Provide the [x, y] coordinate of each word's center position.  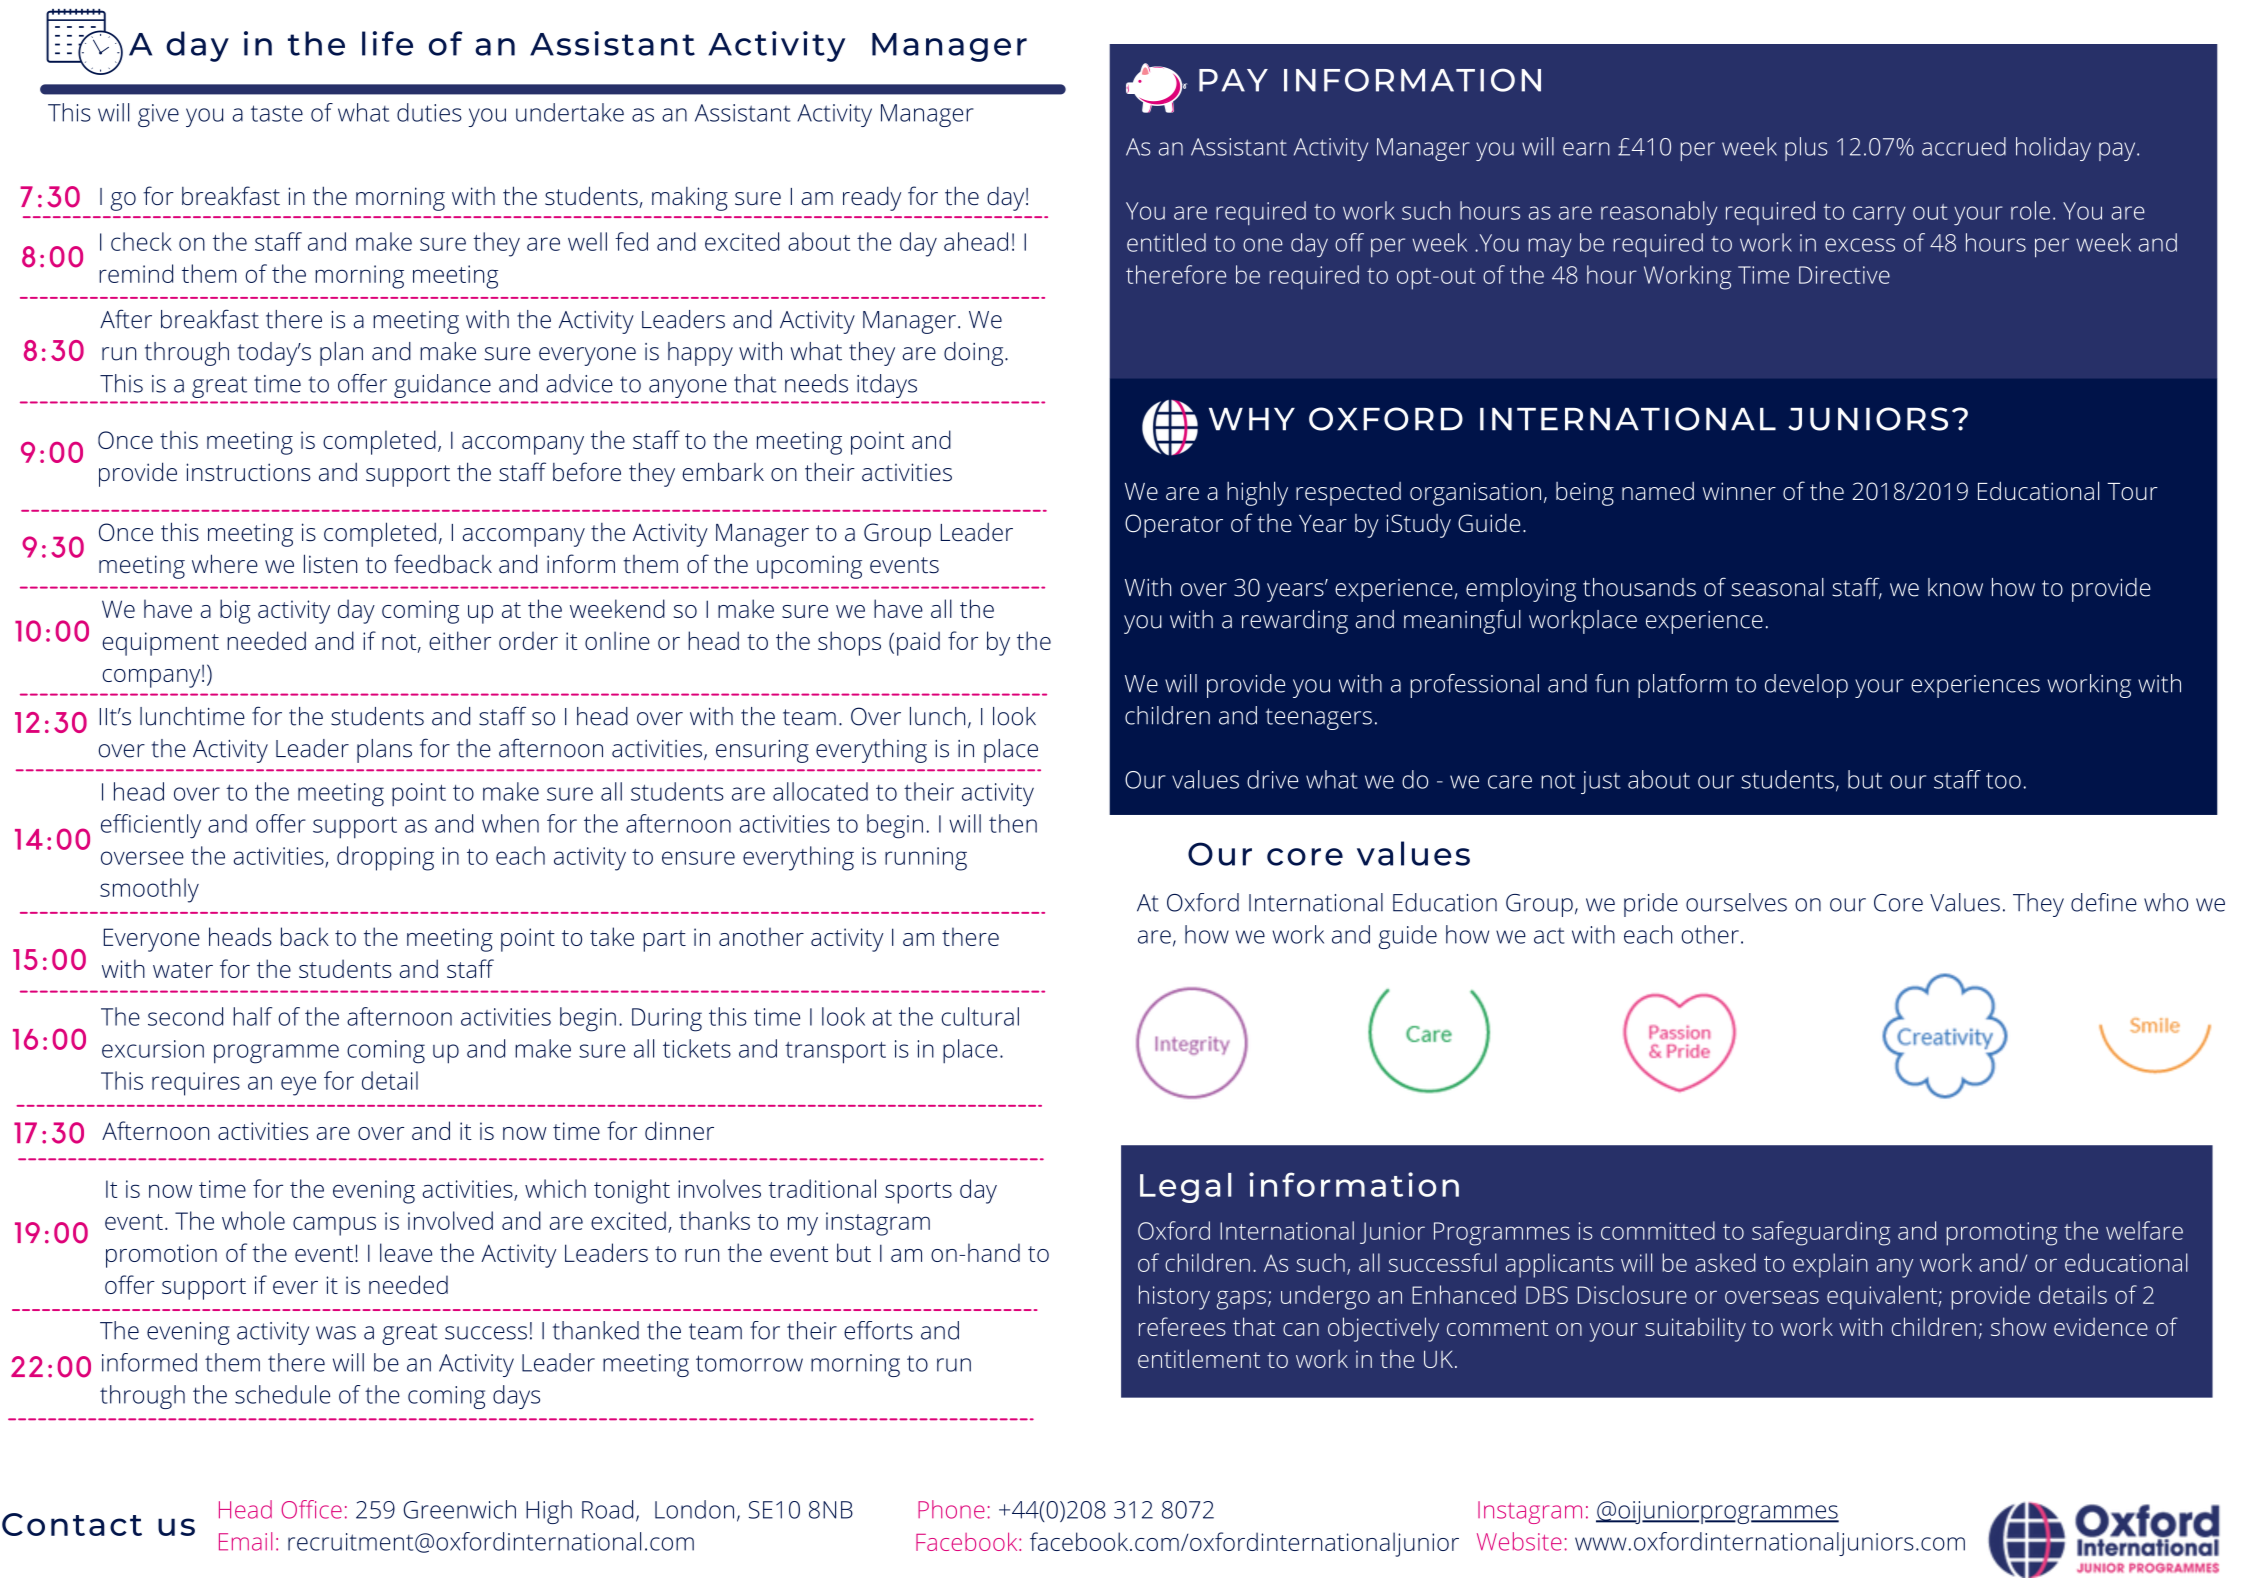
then [1013, 823]
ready [872, 198]
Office [311, 1509]
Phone [951, 1509]
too [2003, 780]
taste [277, 113]
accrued [1964, 146]
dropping [385, 858]
